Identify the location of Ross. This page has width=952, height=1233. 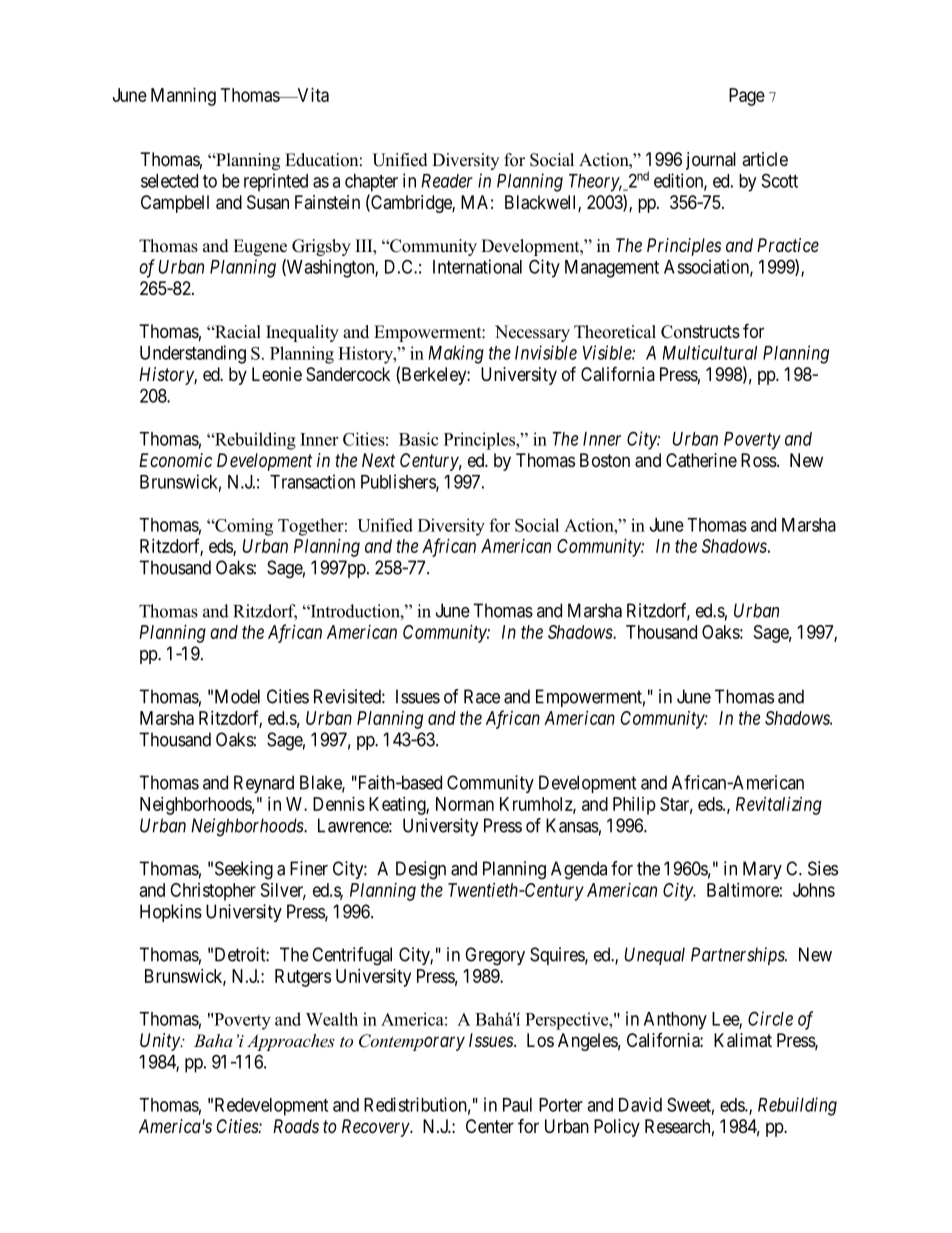
(759, 460).
